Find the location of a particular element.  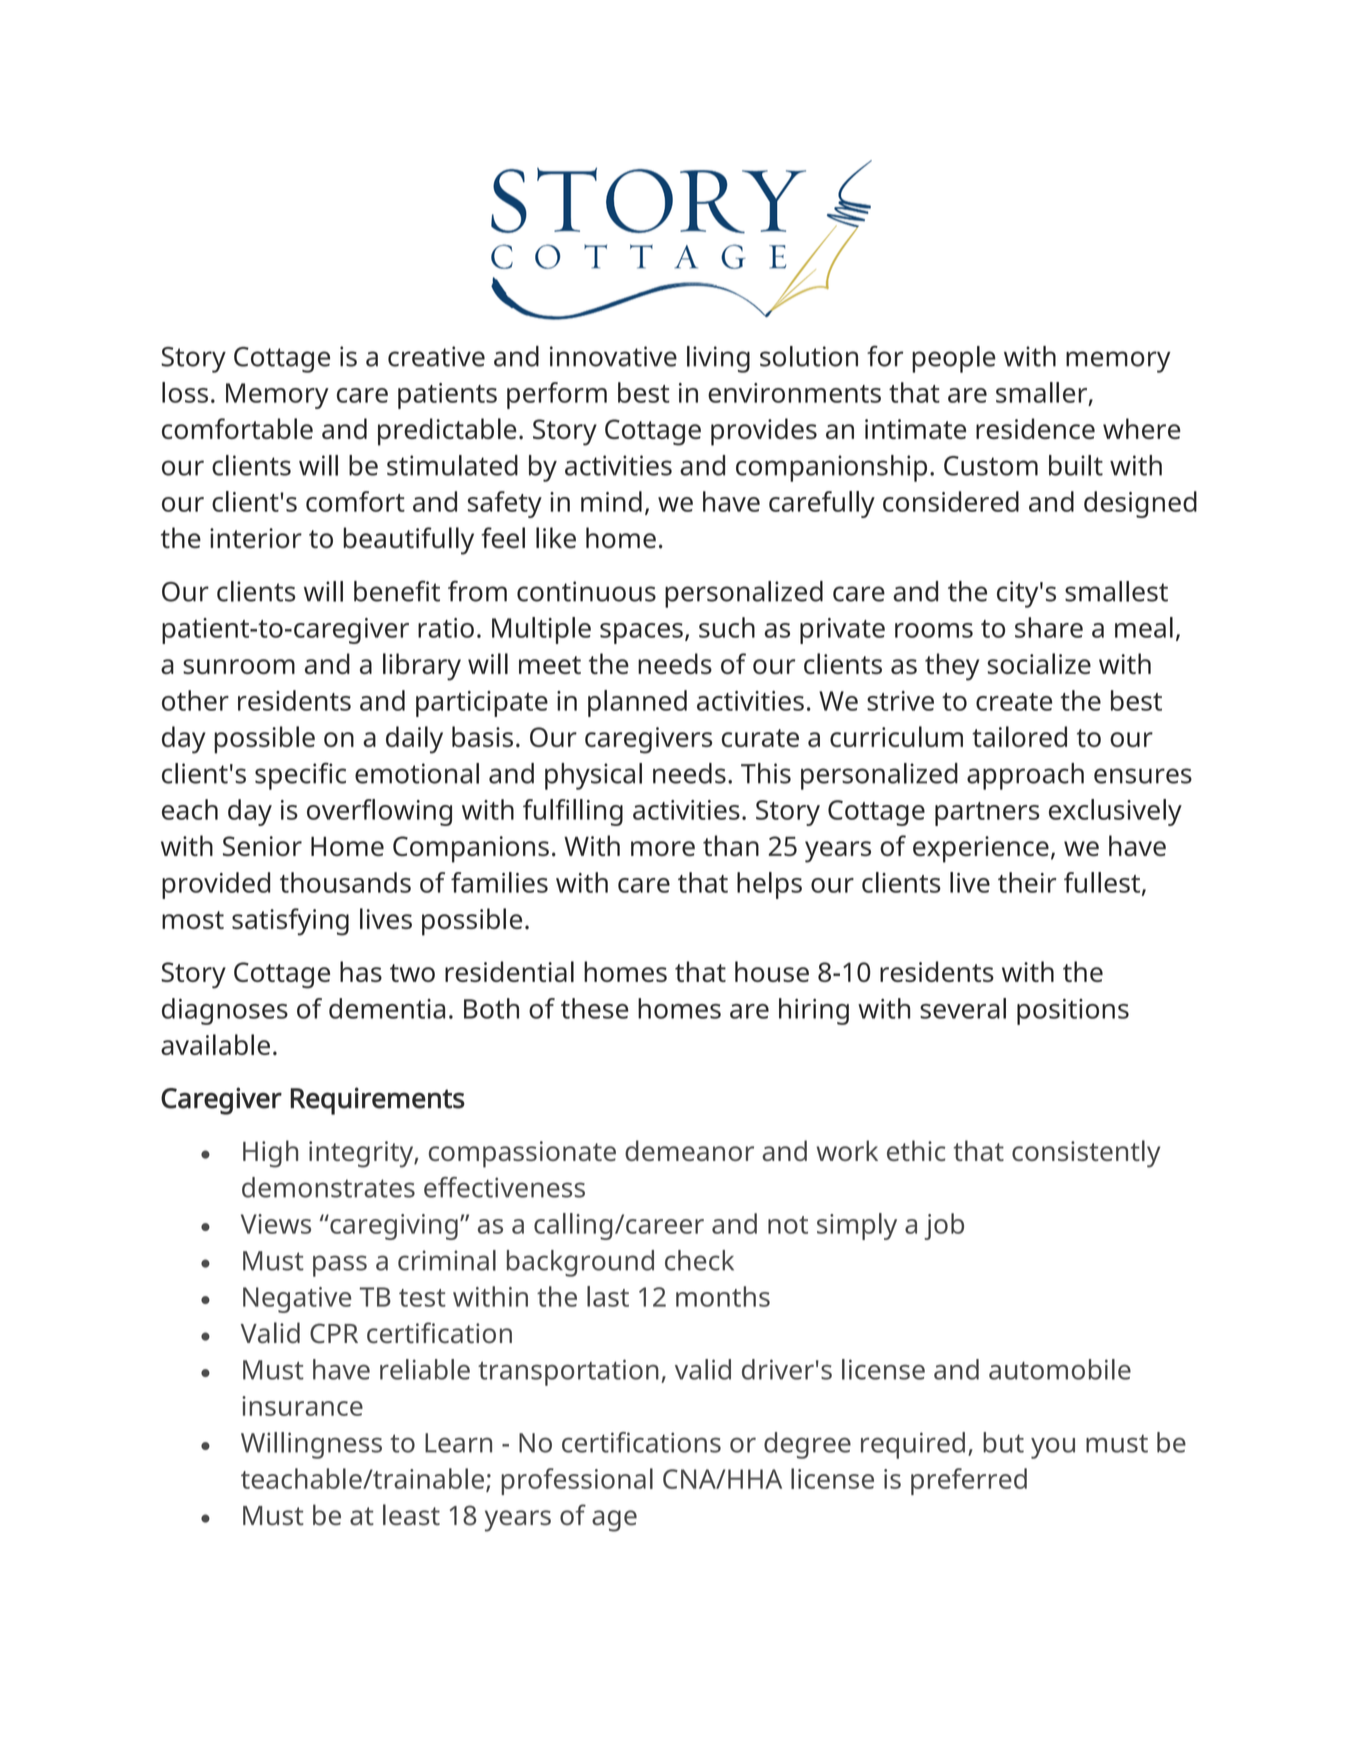

house is located at coordinates (772, 971).
